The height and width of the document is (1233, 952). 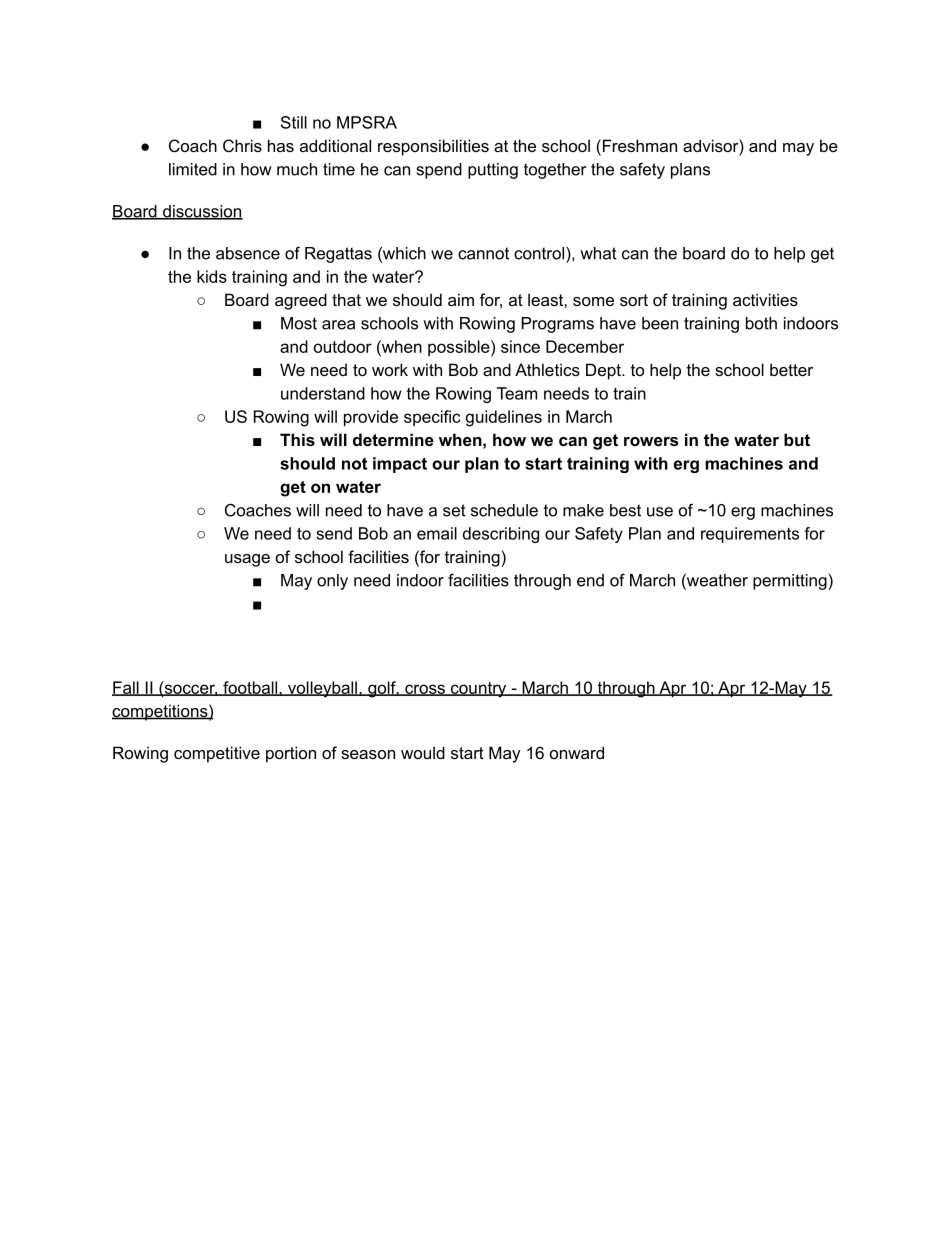 I want to click on aim, so click(x=461, y=299).
